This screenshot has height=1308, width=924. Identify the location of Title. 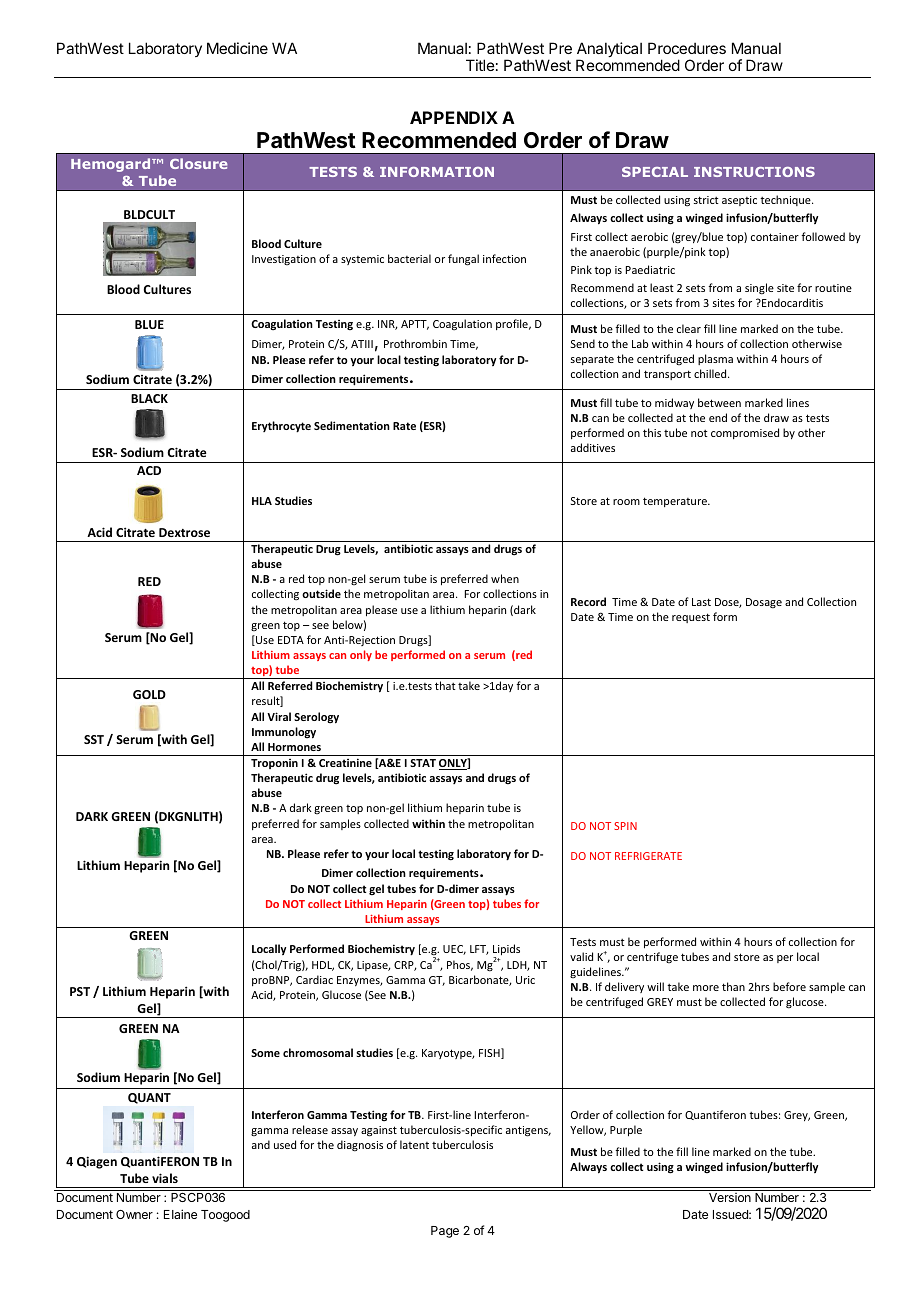
(480, 65).
